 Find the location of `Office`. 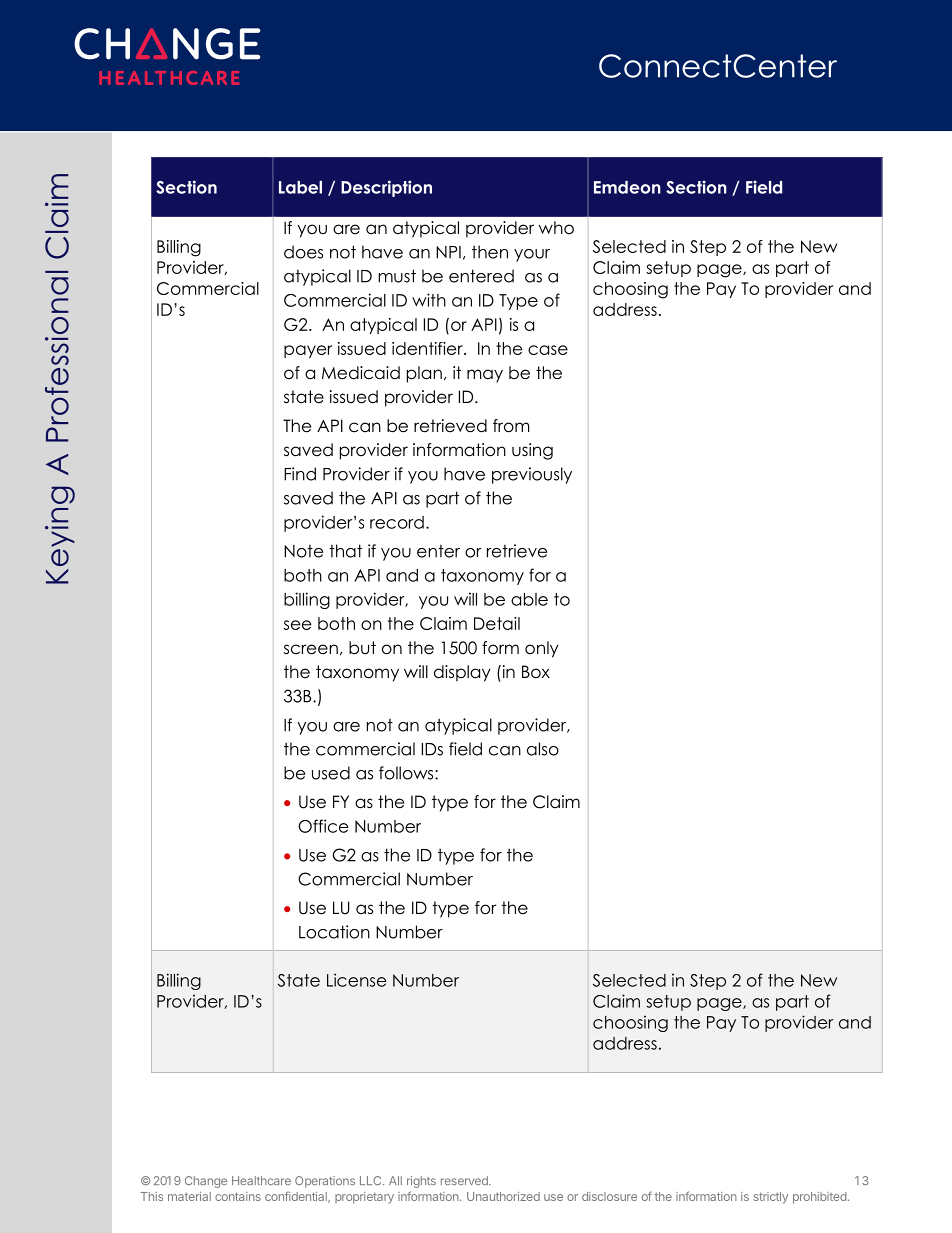

Office is located at coordinates (323, 826).
